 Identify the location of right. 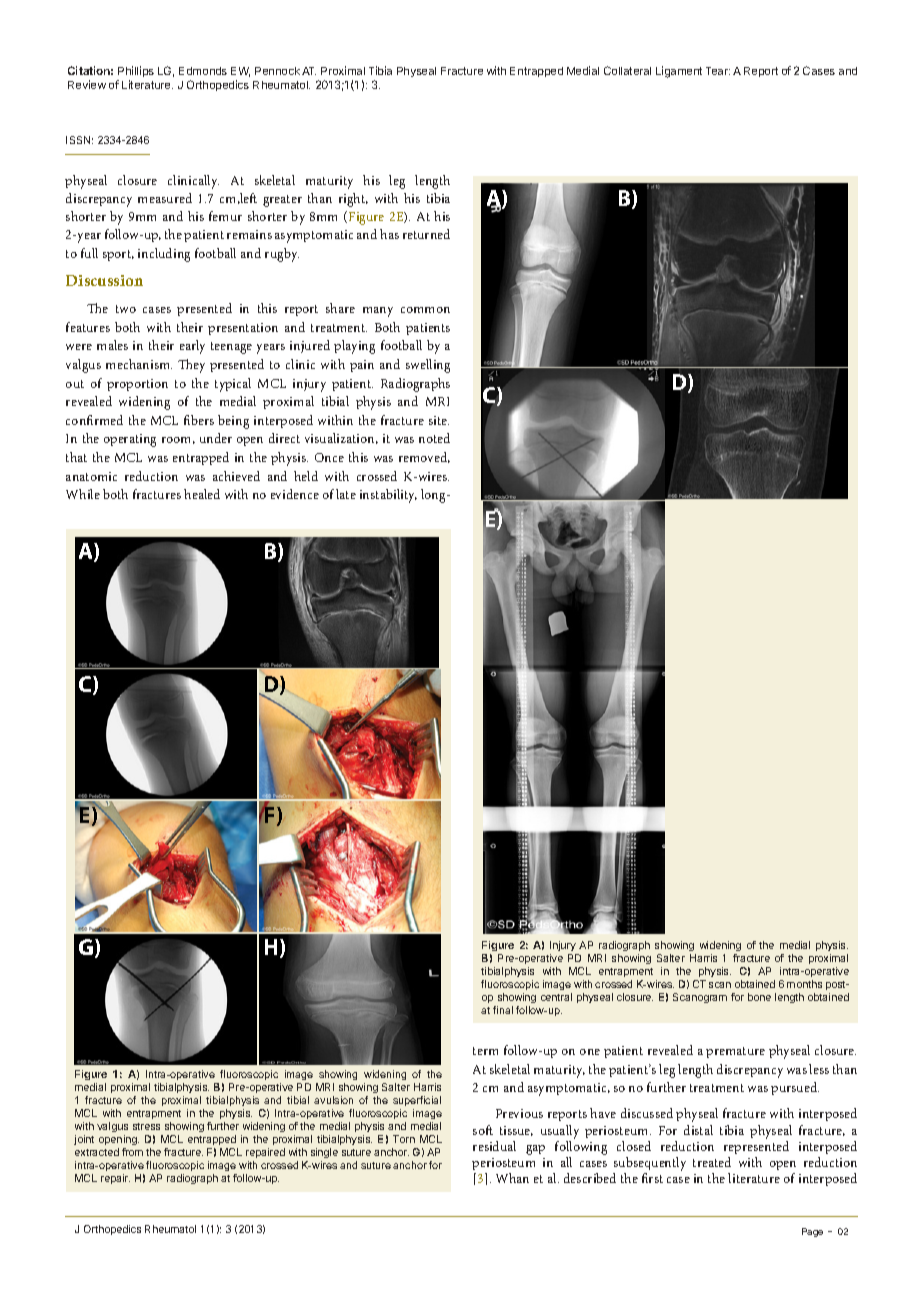
(353, 200).
